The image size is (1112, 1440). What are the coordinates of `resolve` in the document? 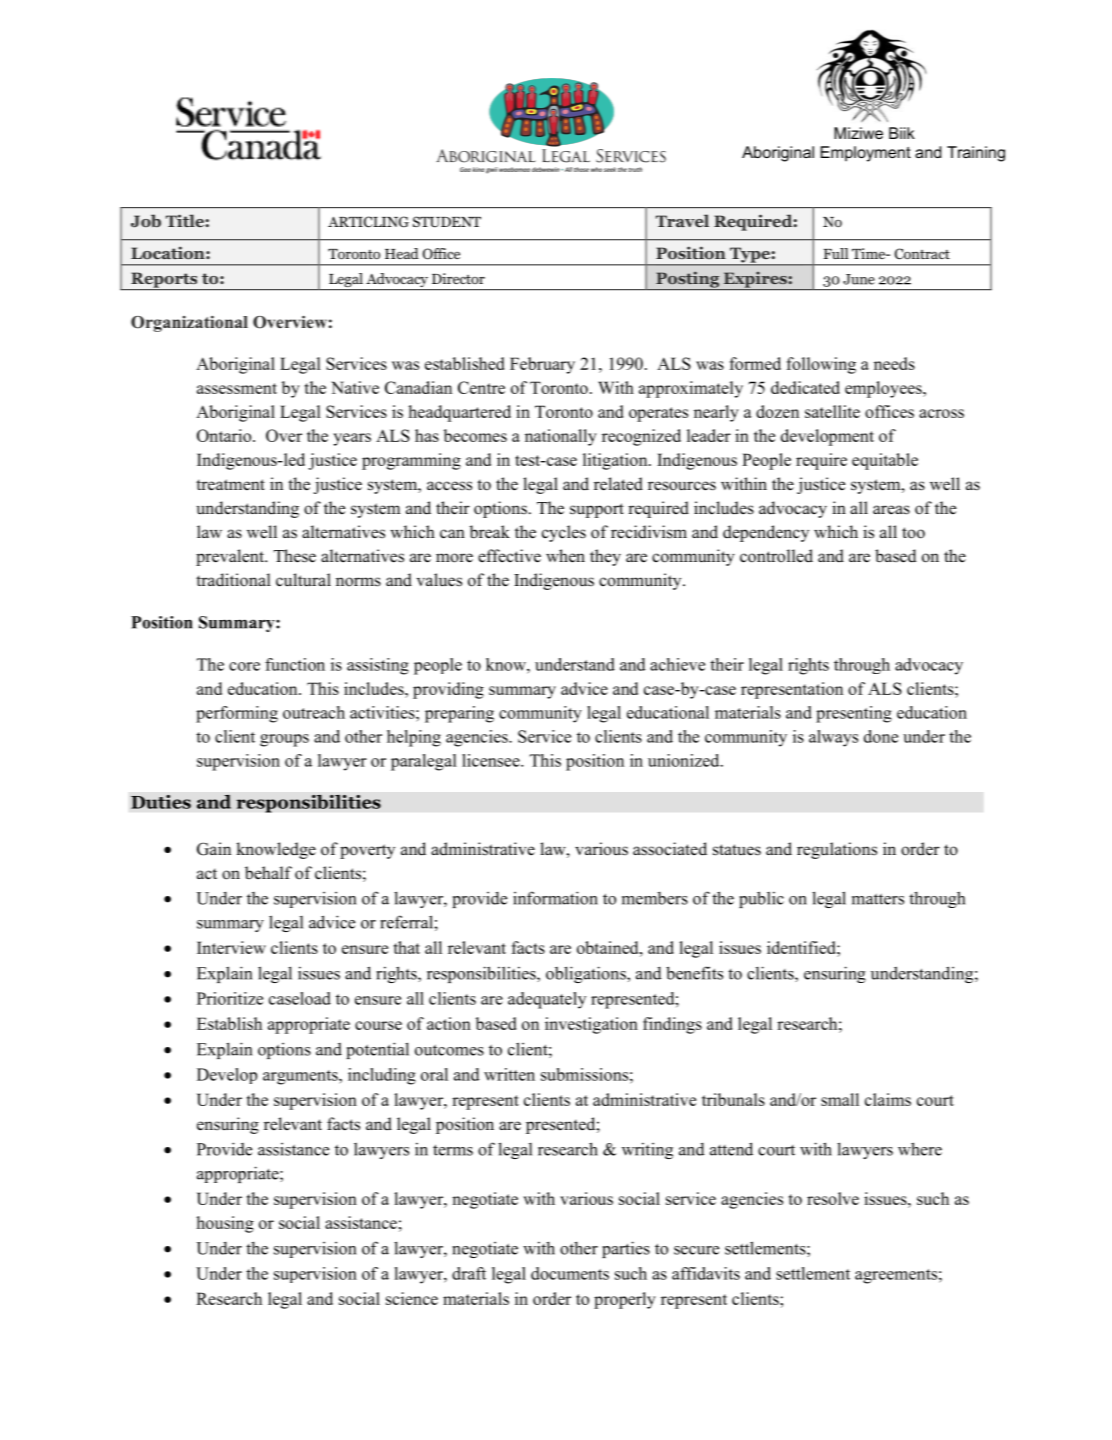 It's located at (833, 1198).
